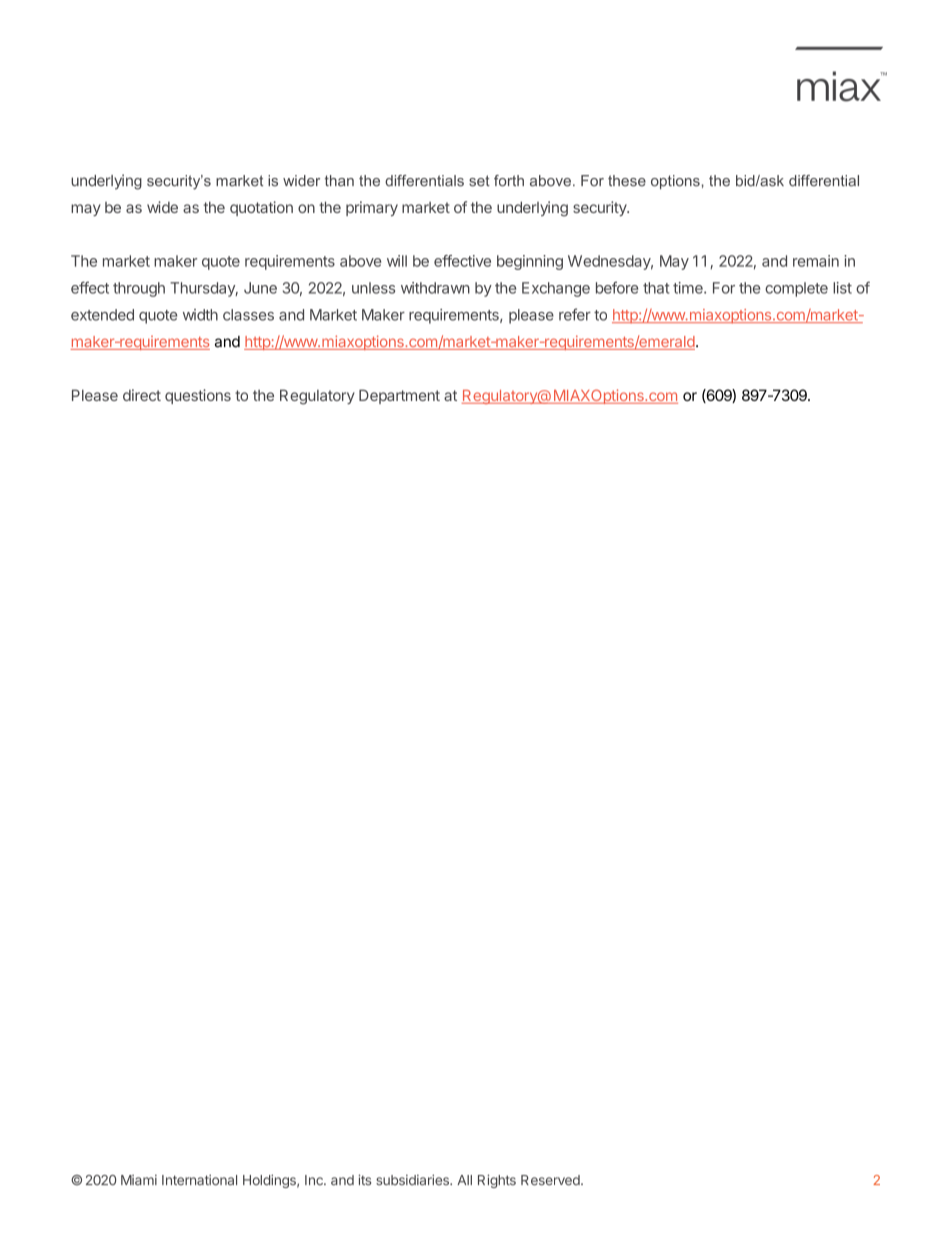  I want to click on Department, so click(399, 396).
